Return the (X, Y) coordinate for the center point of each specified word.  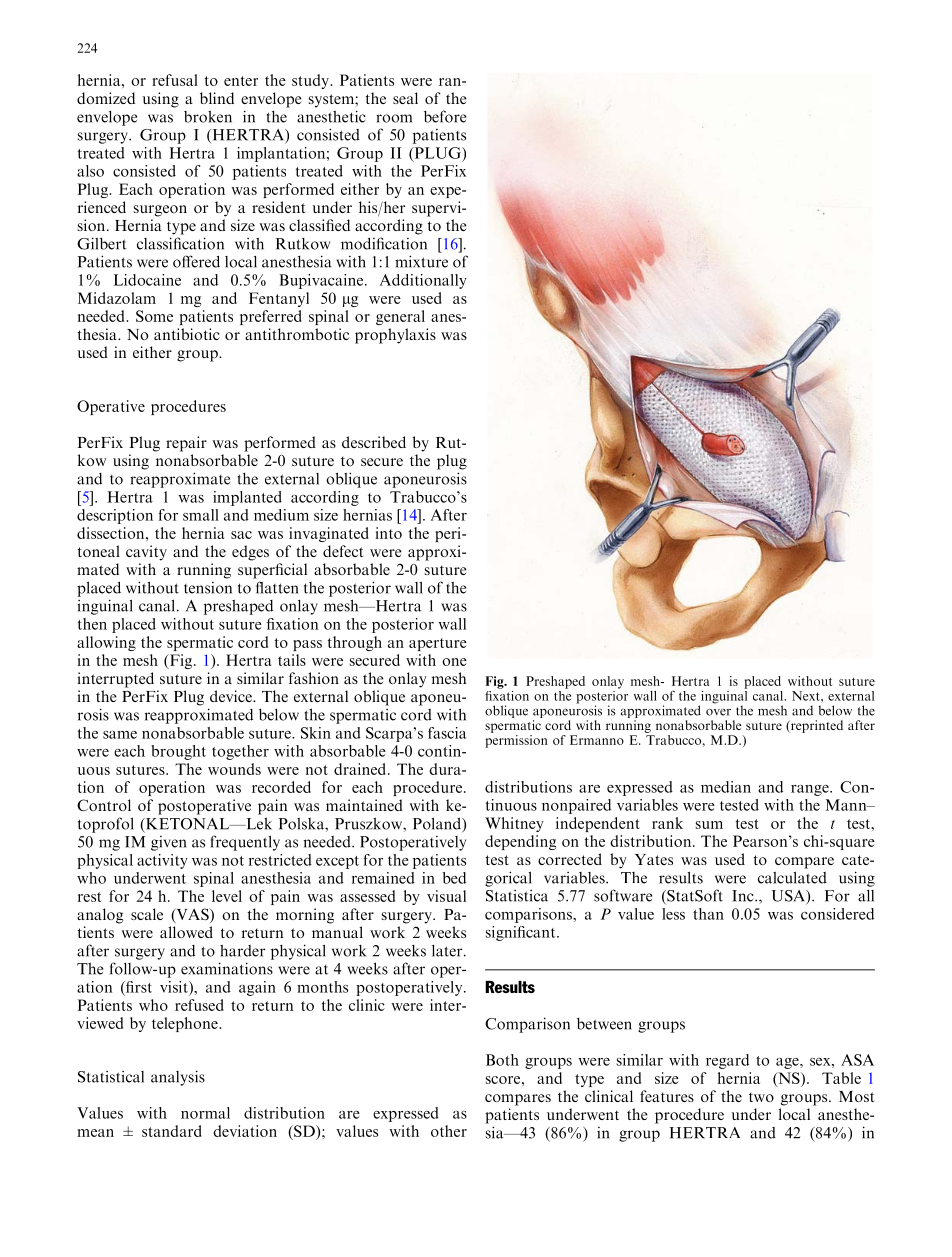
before (445, 116)
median (726, 787)
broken (208, 116)
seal (405, 98)
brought (178, 752)
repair (186, 444)
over (718, 712)
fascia (447, 733)
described (374, 442)
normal (205, 1113)
